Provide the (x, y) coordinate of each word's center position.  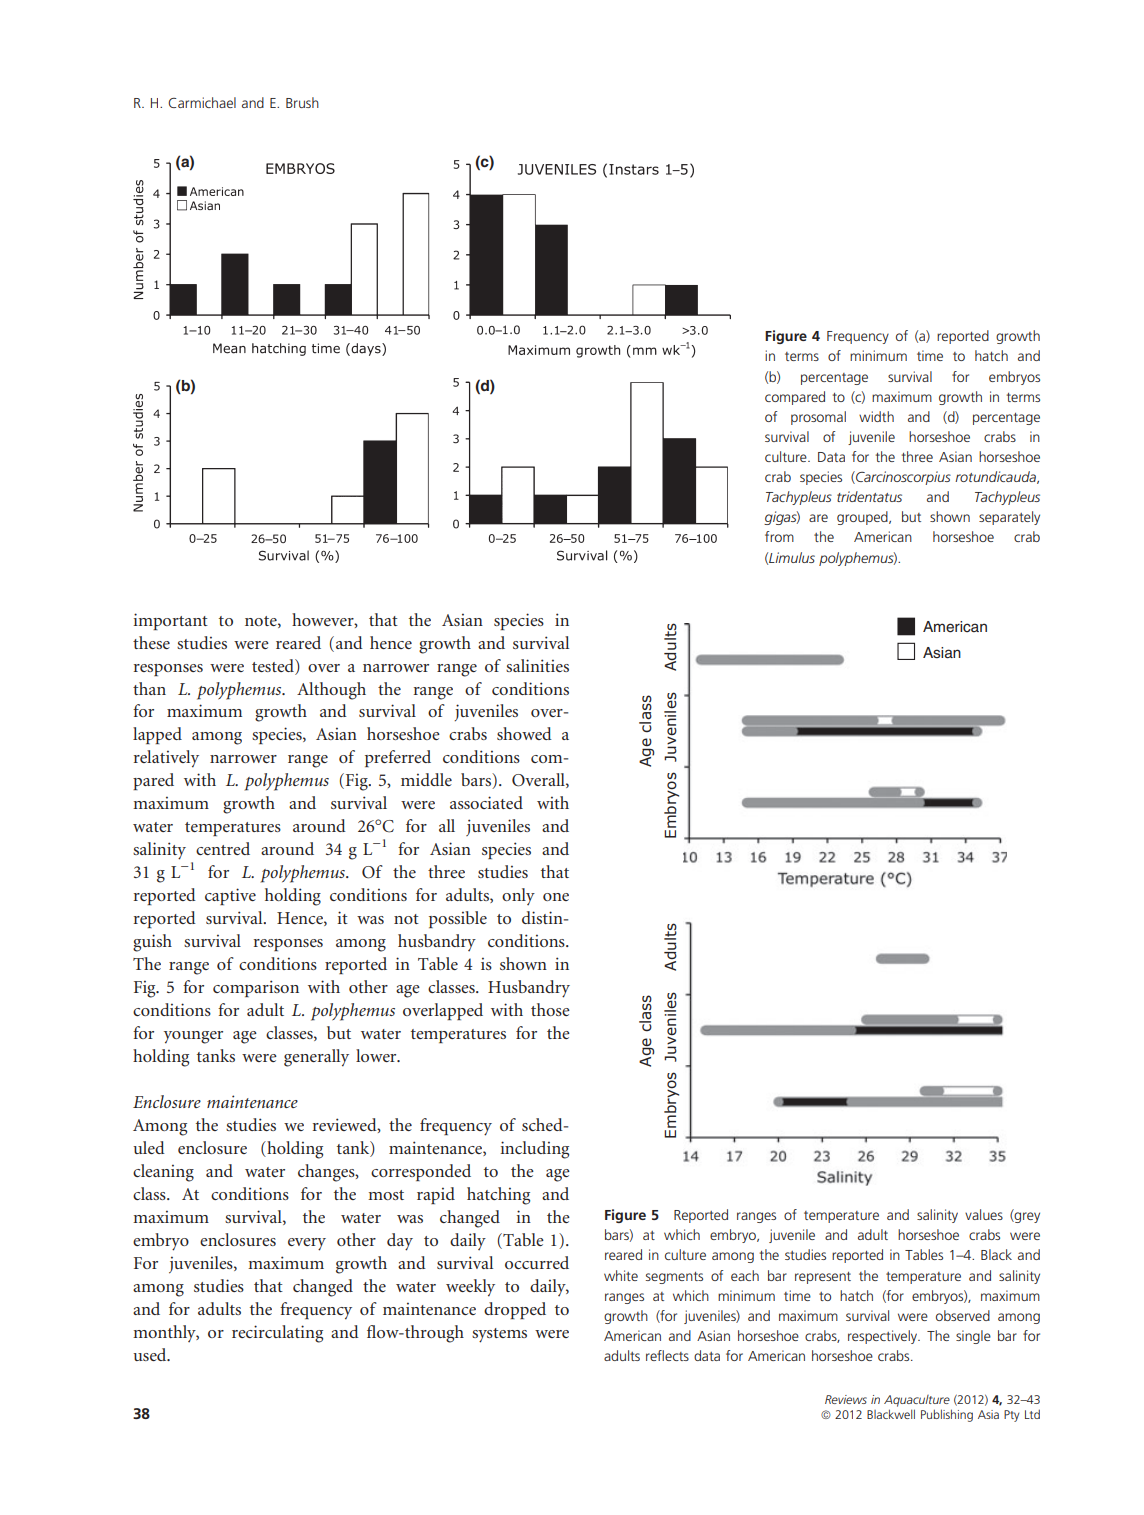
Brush (302, 102)
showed (524, 733)
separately (1009, 518)
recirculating (277, 1334)
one (556, 897)
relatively (166, 759)
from (779, 536)
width (876, 416)
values (984, 1214)
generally (316, 1058)
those (550, 1009)
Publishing (947, 1415)
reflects (667, 1355)
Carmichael (202, 102)
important (170, 621)
